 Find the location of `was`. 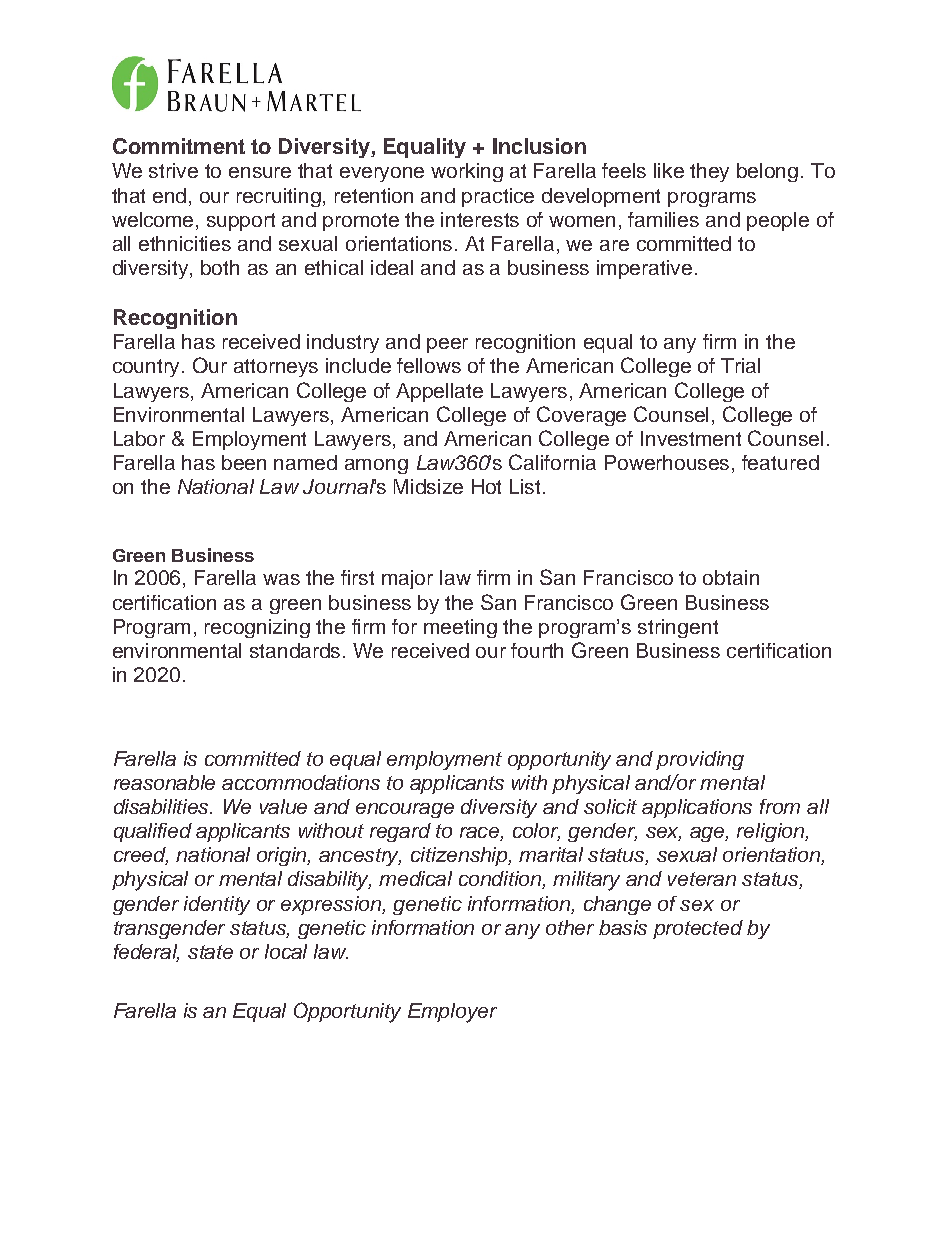

was is located at coordinates (281, 579).
